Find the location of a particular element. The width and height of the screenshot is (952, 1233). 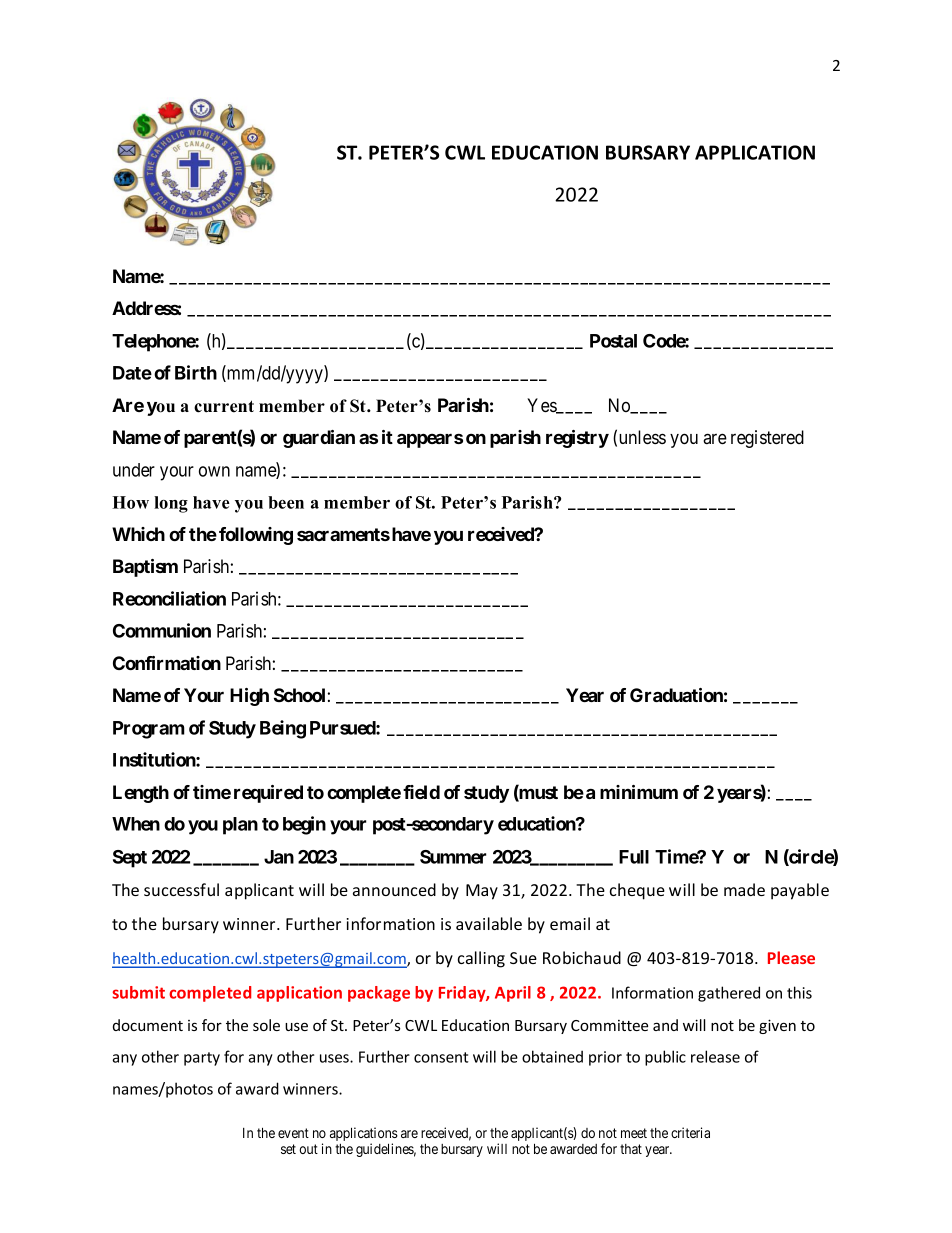

Program is located at coordinates (149, 730).
